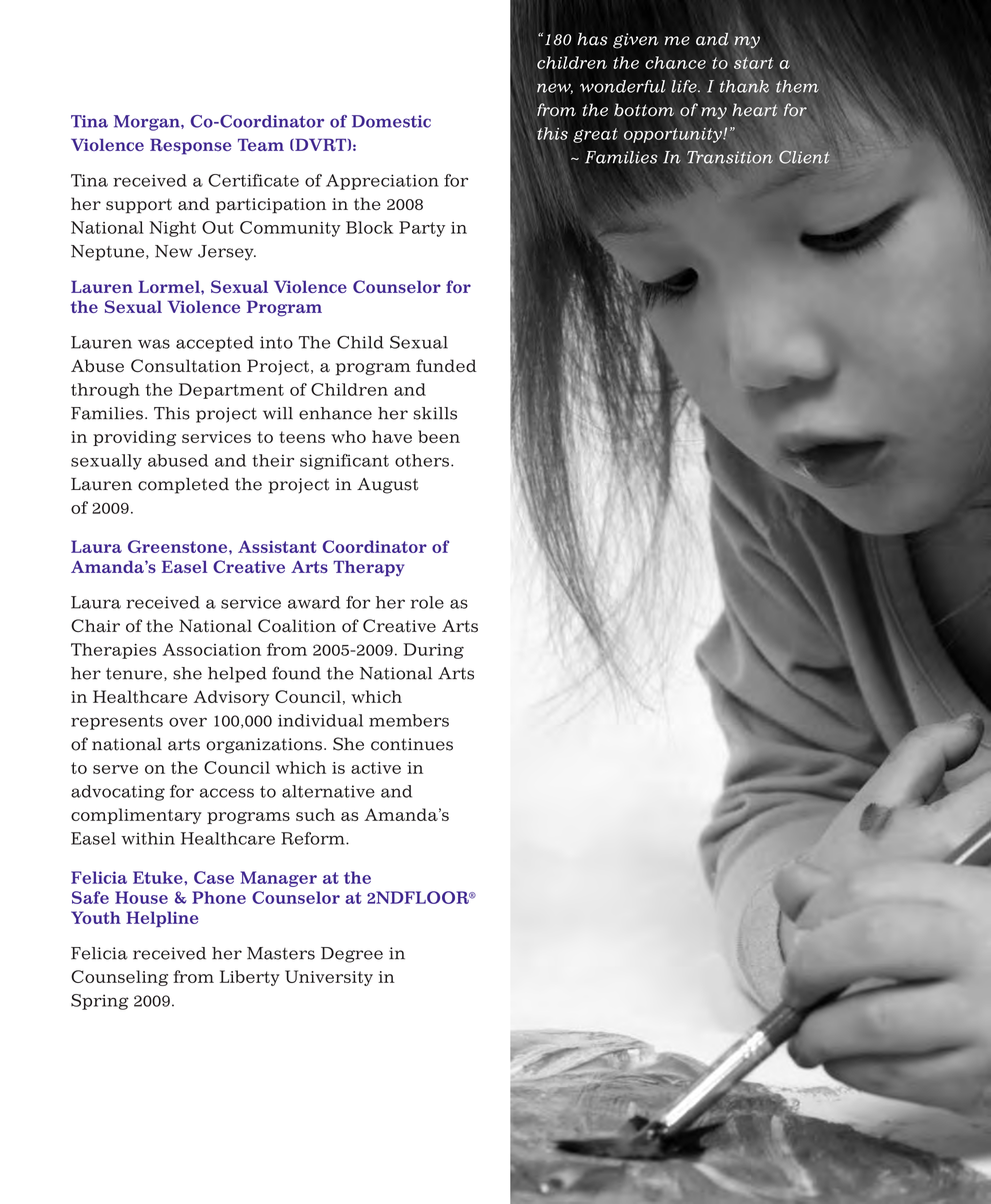 This screenshot has height=1204, width=991. I want to click on Counseling, so click(119, 978).
